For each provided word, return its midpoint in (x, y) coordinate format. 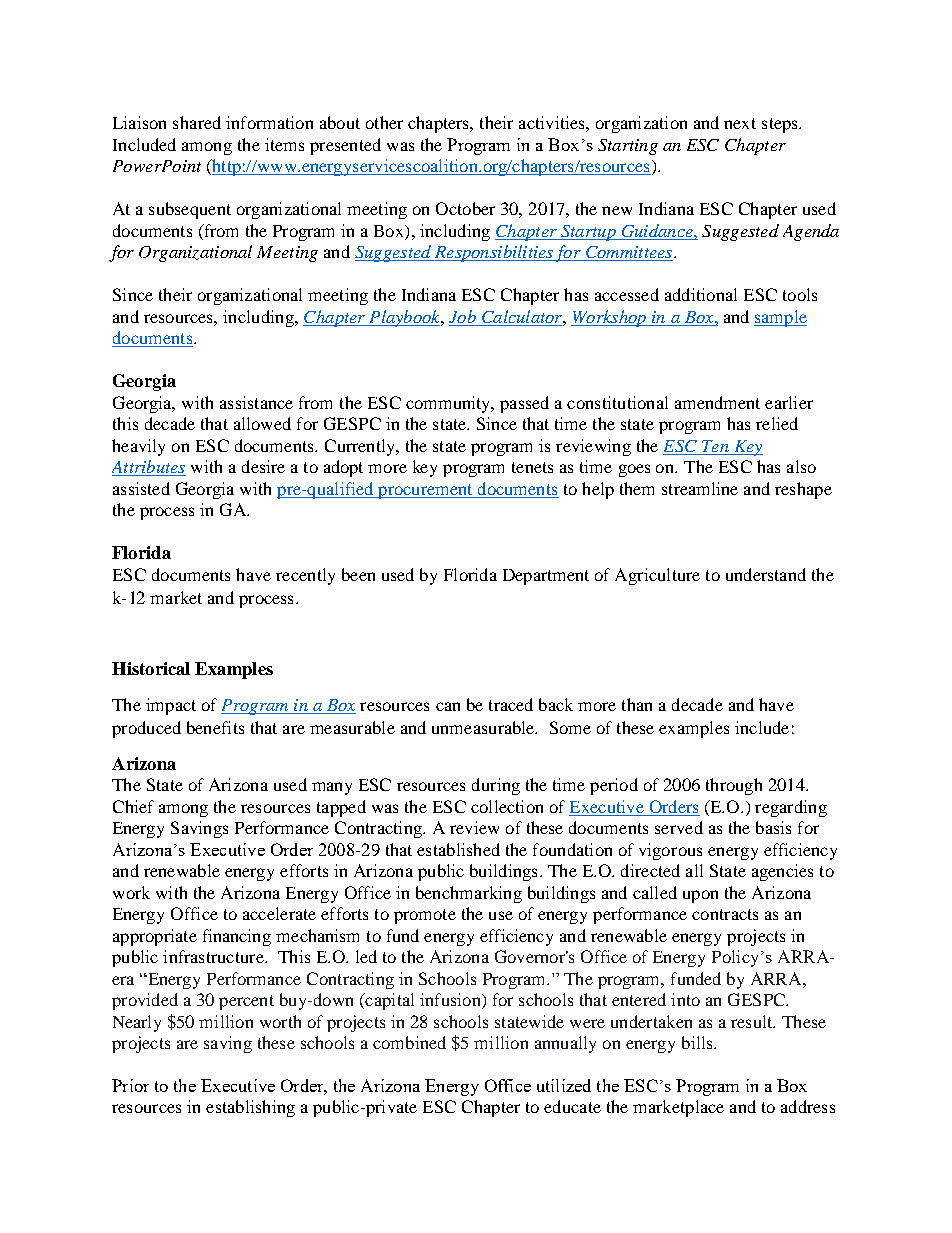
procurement (425, 491)
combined (409, 1042)
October (465, 208)
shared (197, 122)
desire (263, 466)
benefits (215, 727)
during (496, 786)
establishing (250, 1108)
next (740, 123)
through (734, 786)
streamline (700, 488)
